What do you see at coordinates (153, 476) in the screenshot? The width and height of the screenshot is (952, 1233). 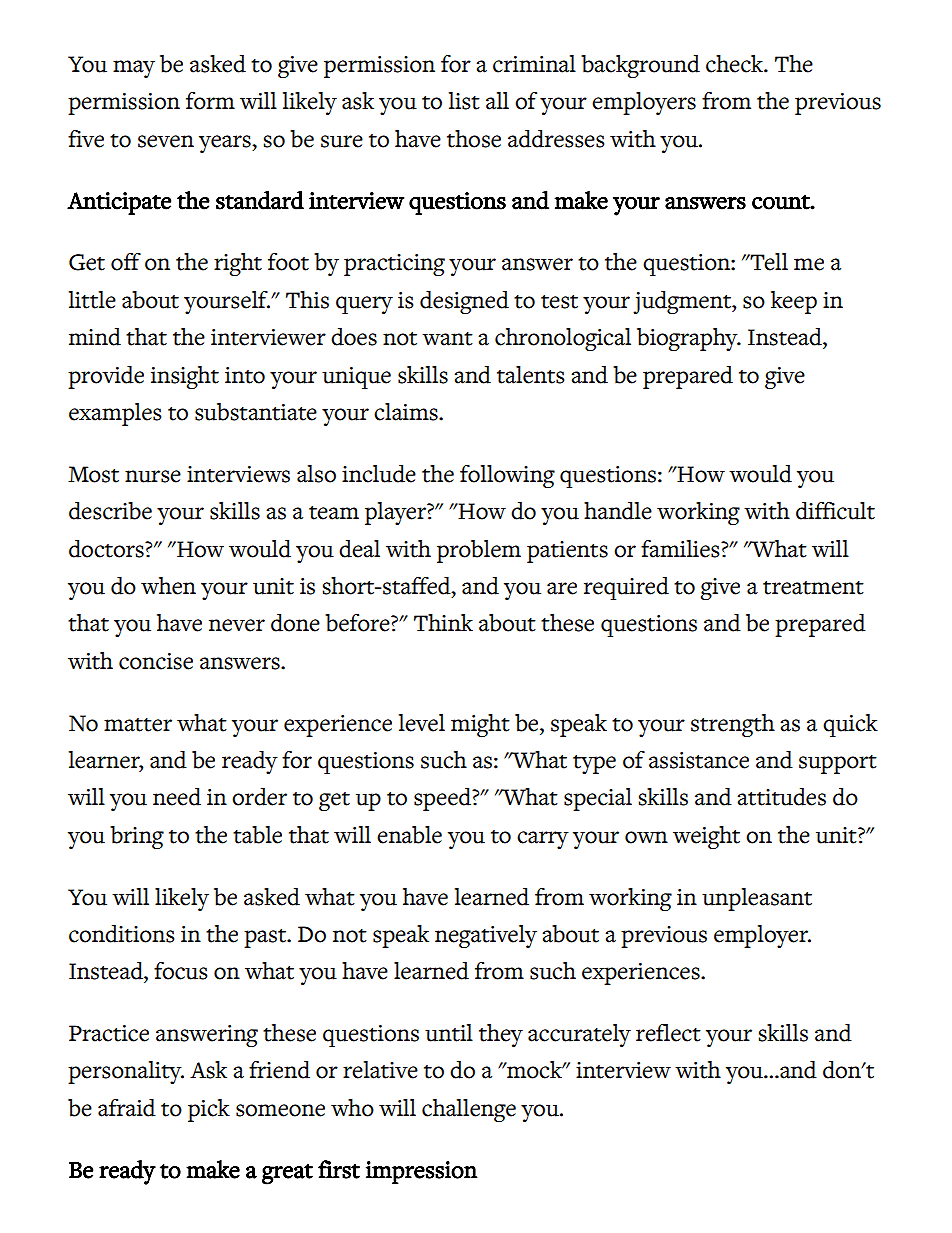 I see `nurse` at bounding box center [153, 476].
